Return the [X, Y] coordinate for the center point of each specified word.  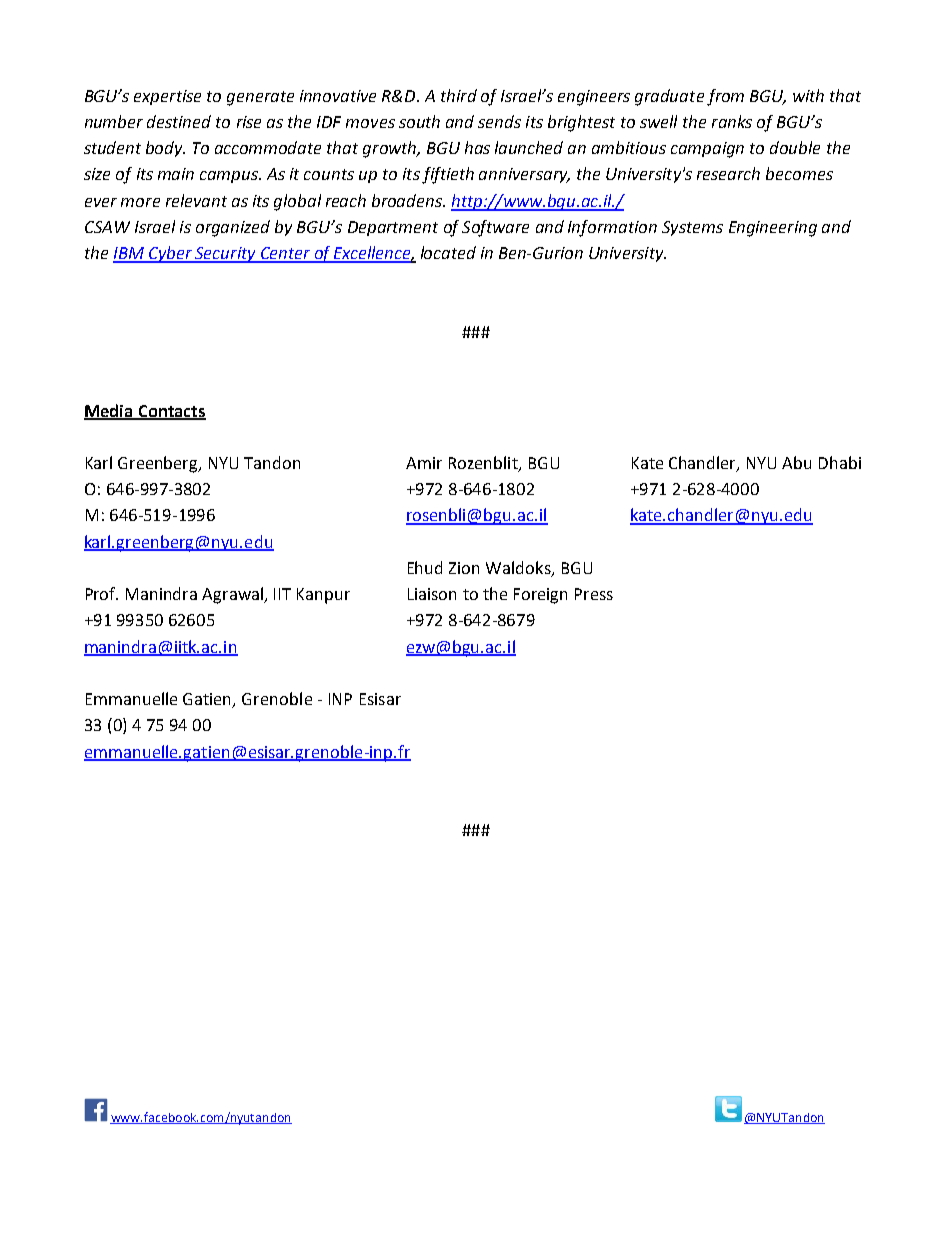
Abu [796, 462]
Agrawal [234, 595]
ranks [732, 121]
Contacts [171, 412]
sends [499, 121]
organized [233, 228]
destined [179, 121]
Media [109, 411]
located [448, 252]
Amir [424, 463]
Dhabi [840, 462]
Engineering [773, 229]
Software [495, 228]
